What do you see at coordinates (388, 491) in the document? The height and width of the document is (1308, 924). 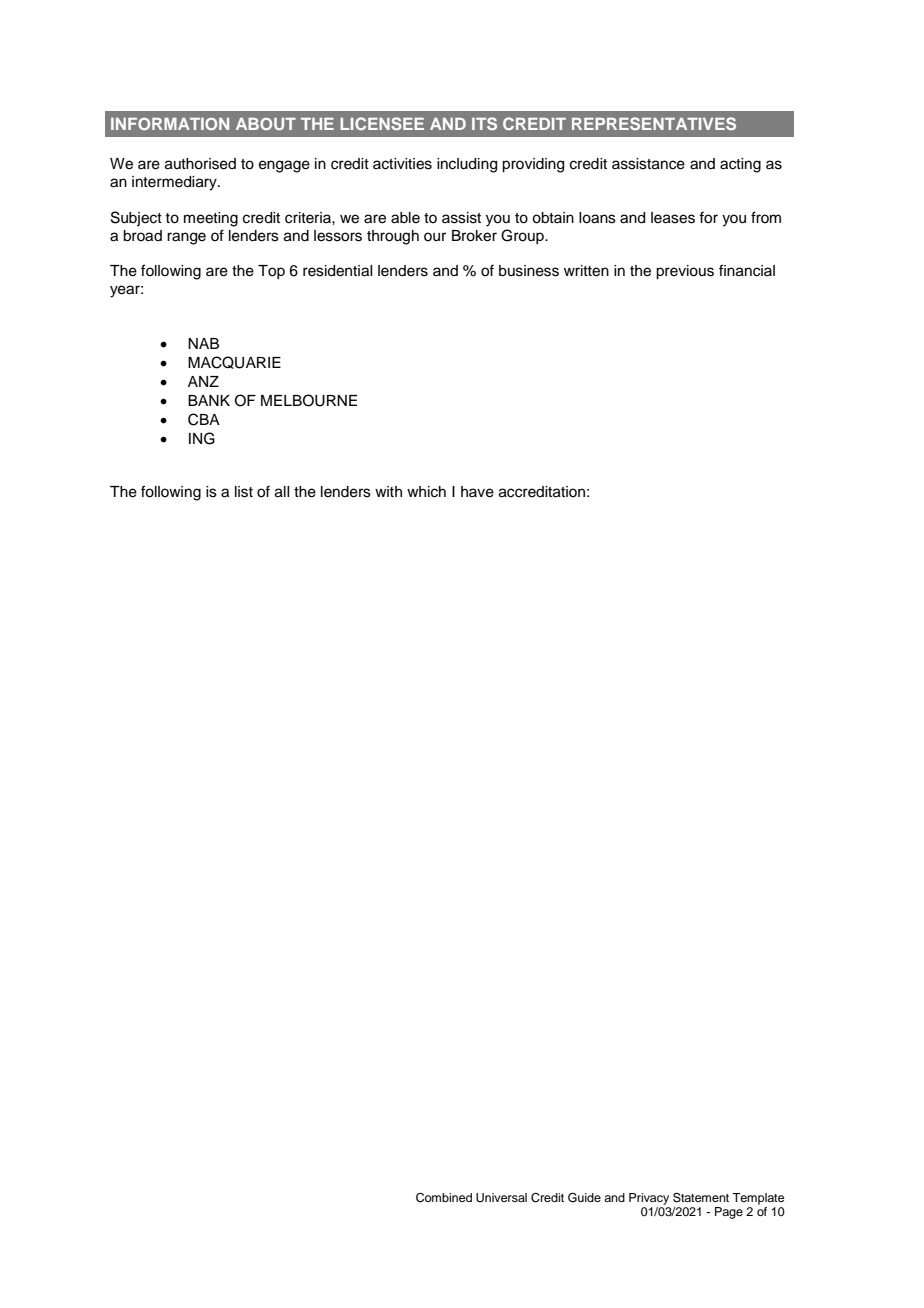 I see `with` at bounding box center [388, 491].
